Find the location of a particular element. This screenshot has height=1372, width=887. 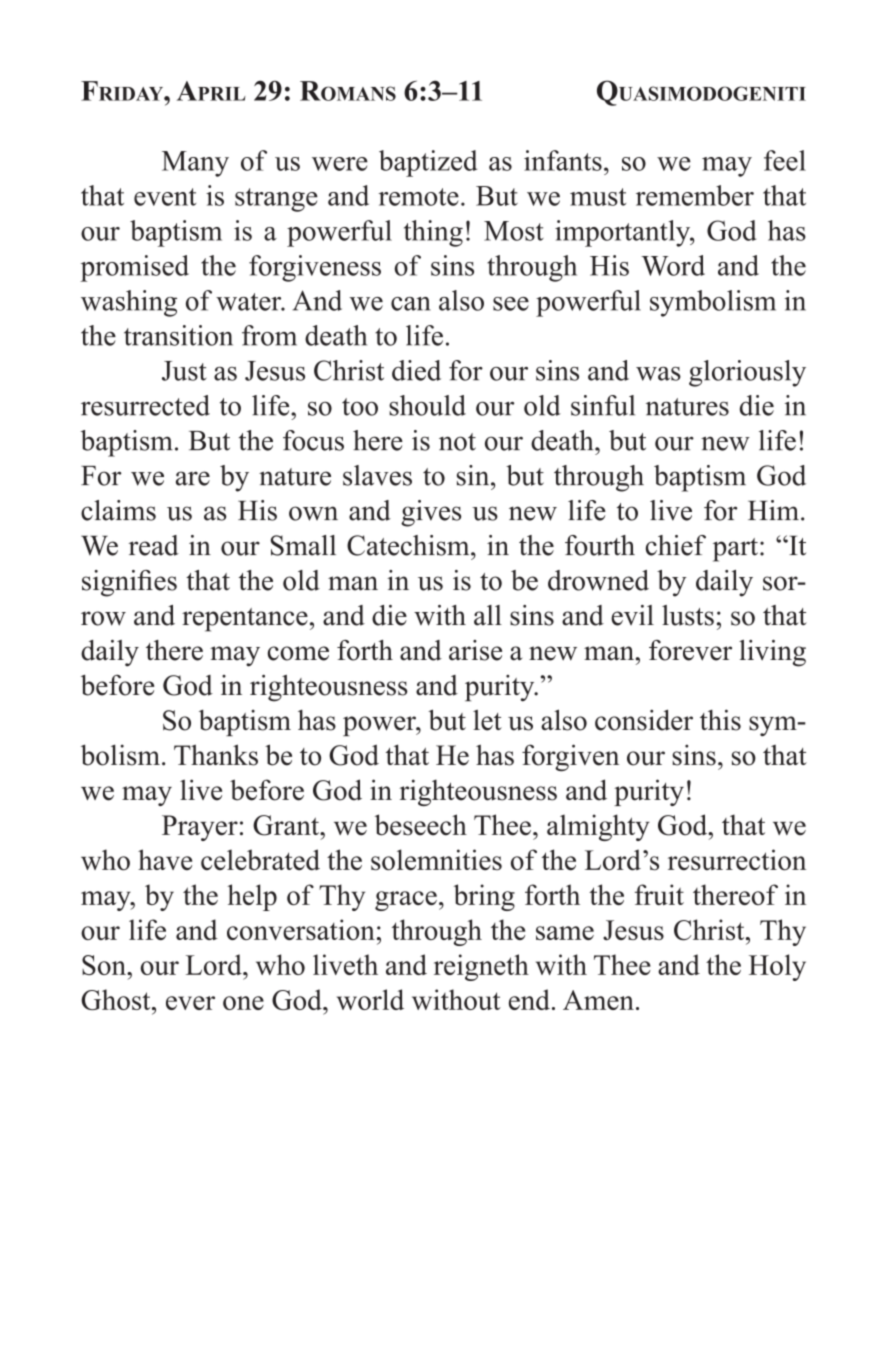

beseech is located at coordinates (421, 825).
